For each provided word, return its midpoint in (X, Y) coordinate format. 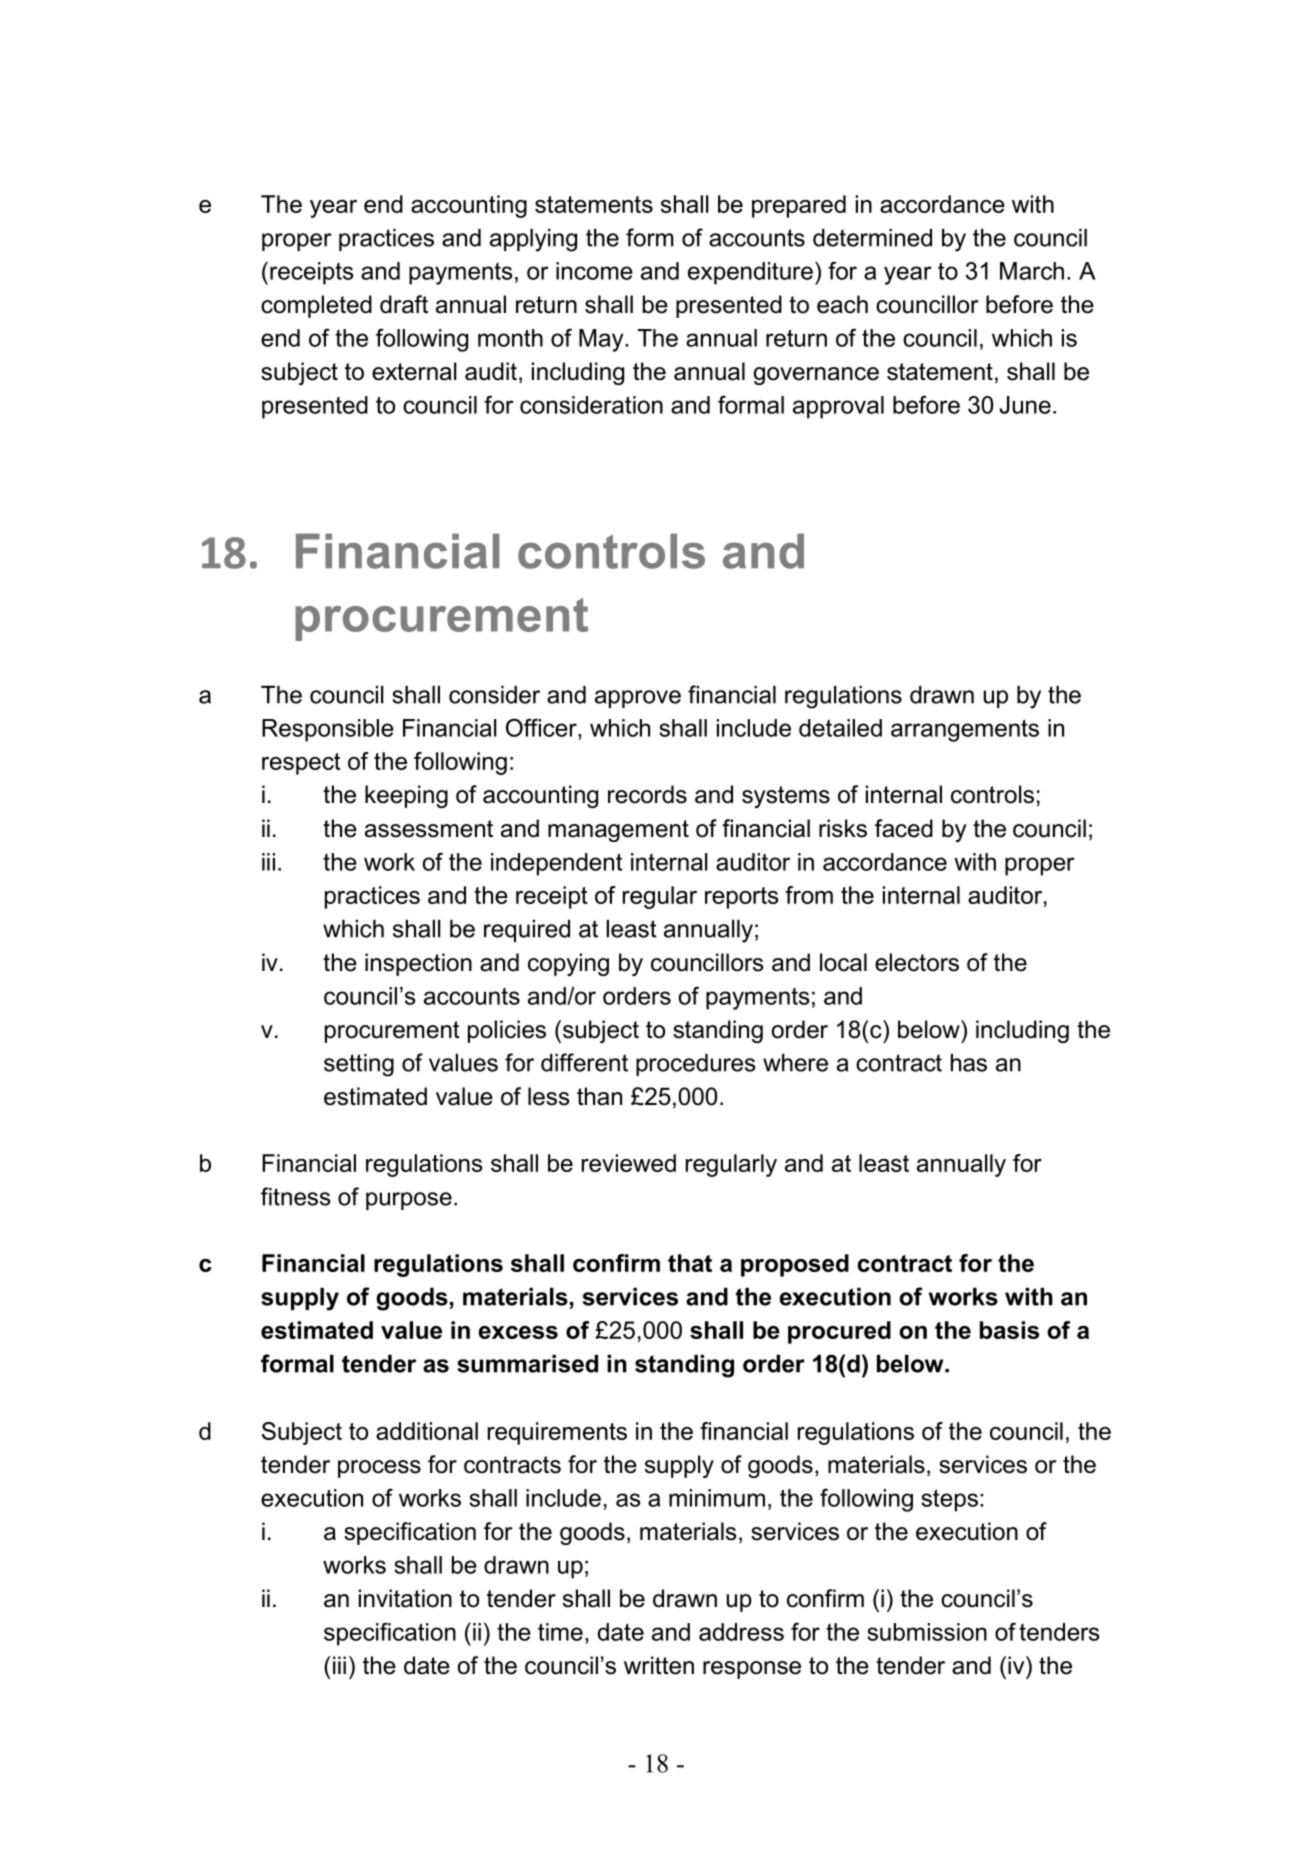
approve (638, 699)
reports (741, 898)
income (594, 271)
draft (404, 304)
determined (872, 238)
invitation (405, 1598)
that (690, 1263)
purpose (409, 1201)
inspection (418, 964)
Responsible (328, 730)
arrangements (965, 731)
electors (917, 962)
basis (1009, 1330)
